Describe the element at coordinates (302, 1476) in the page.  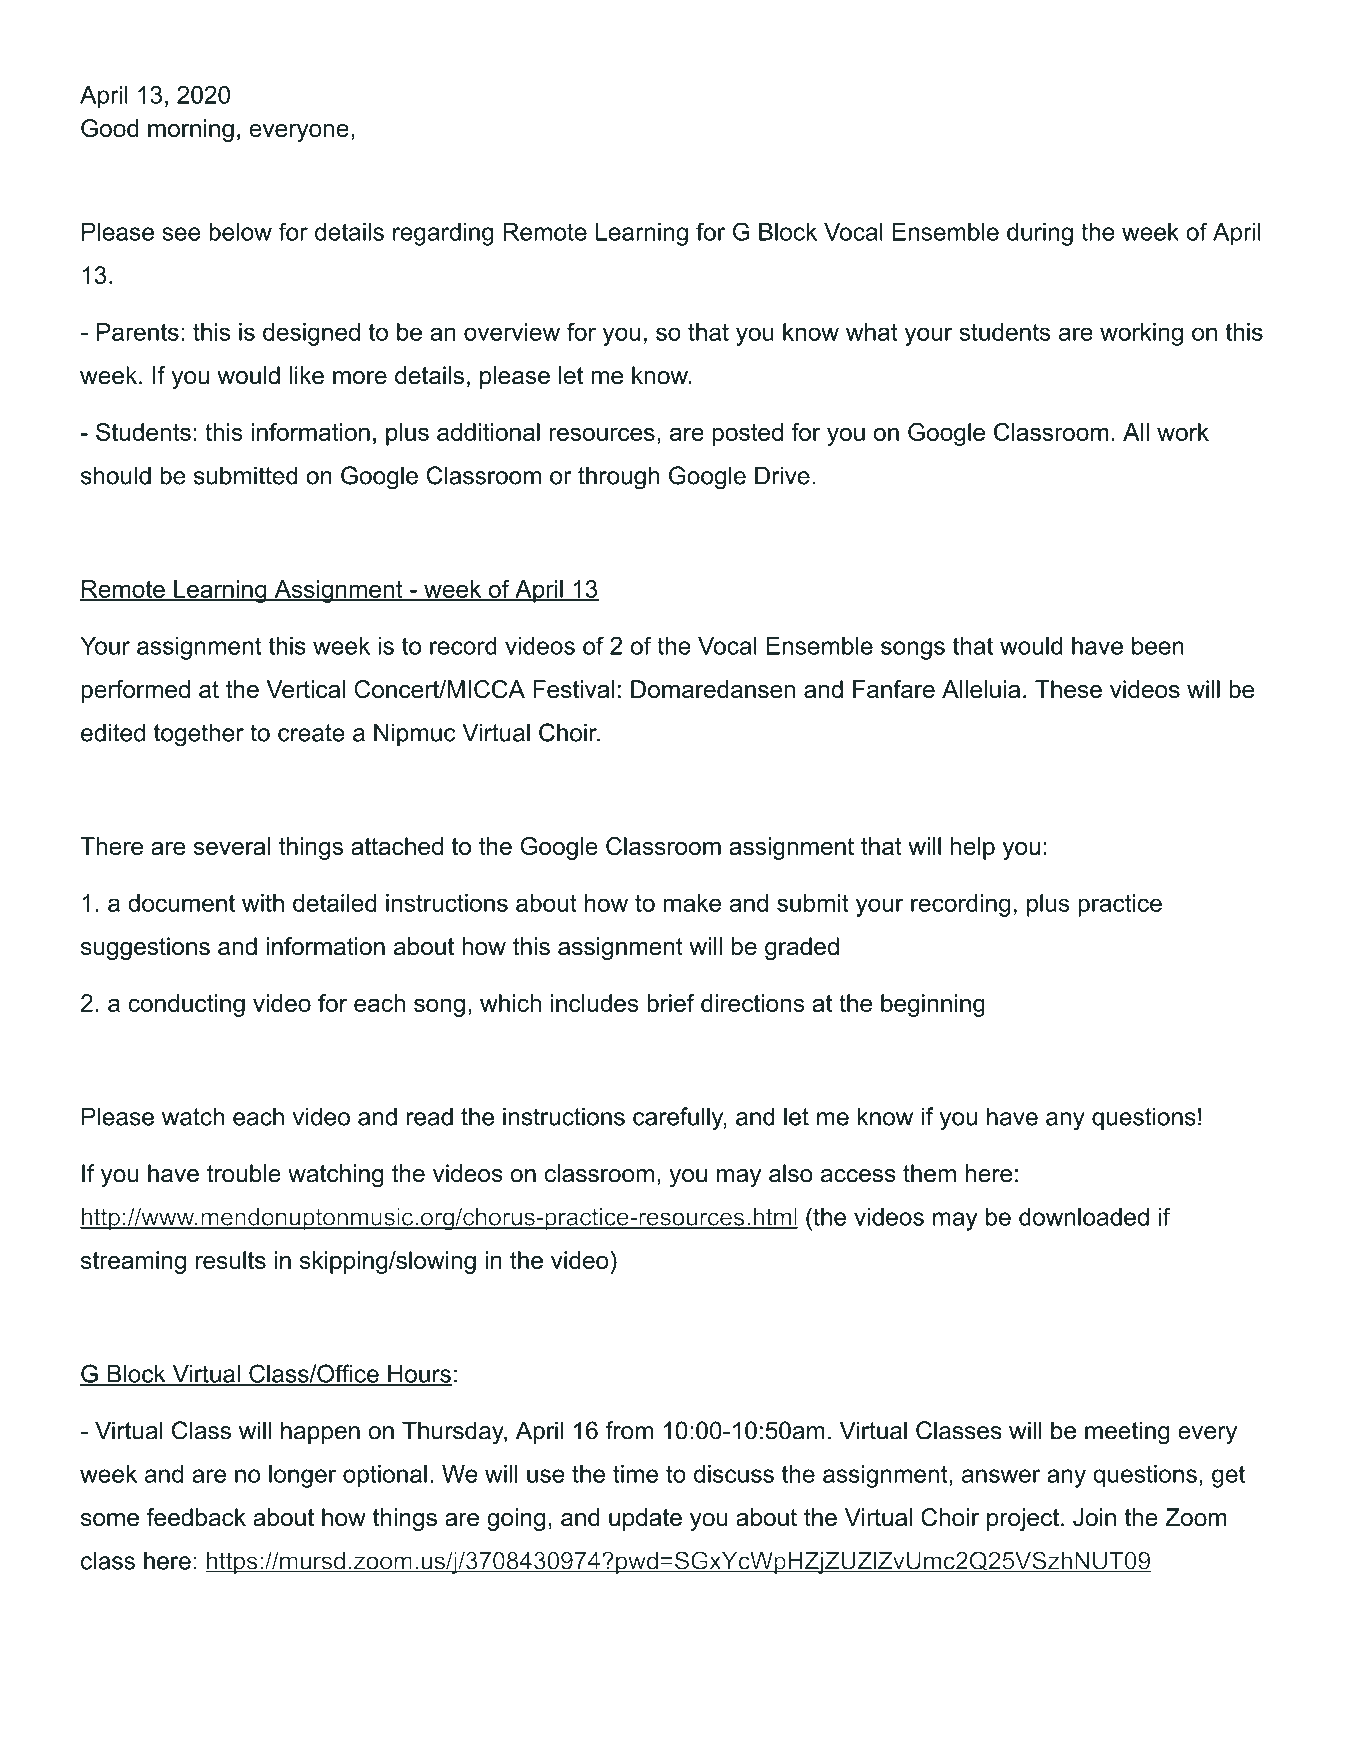
I see `longer` at that location.
